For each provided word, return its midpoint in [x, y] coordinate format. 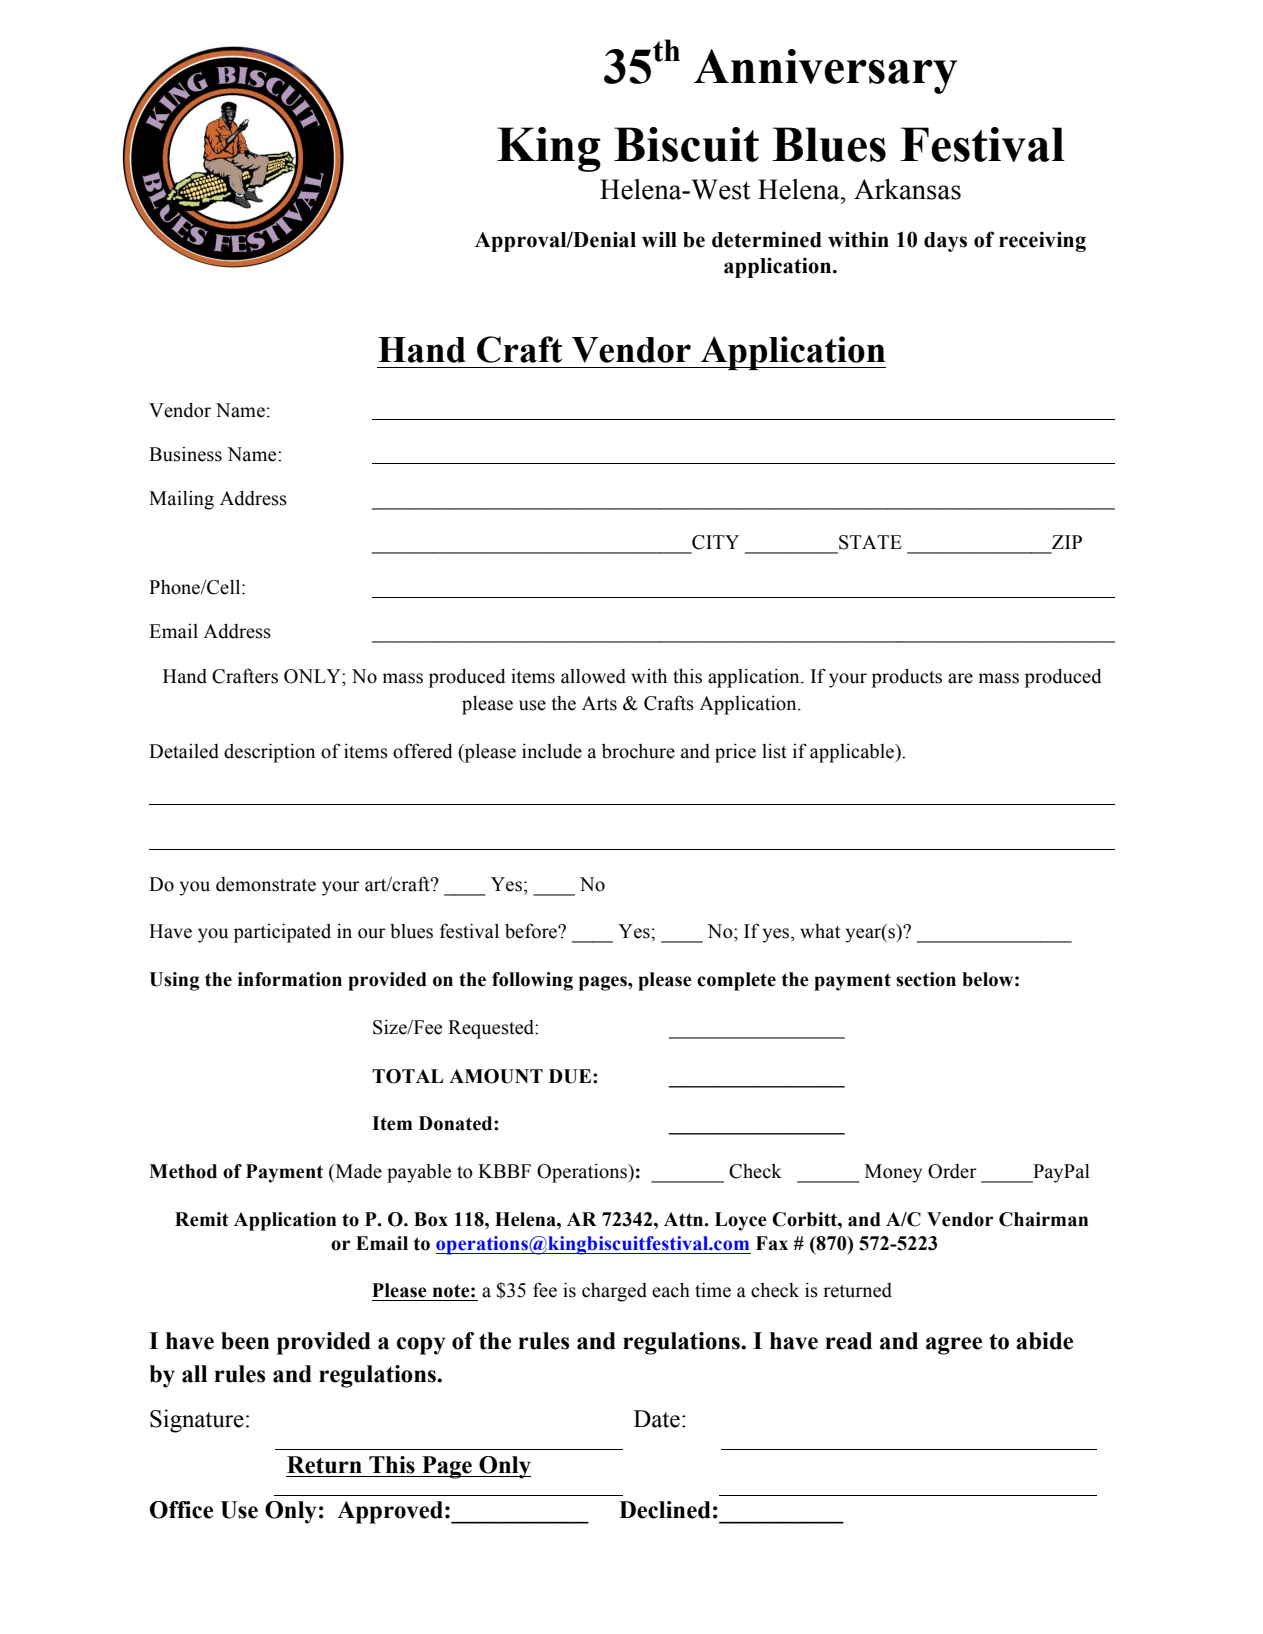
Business [185, 454]
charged [614, 1292]
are [960, 678]
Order [952, 1171]
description [269, 753]
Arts [599, 703]
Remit [202, 1219]
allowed [593, 676]
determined [767, 239]
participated [282, 933]
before [532, 931]
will [659, 239]
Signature [197, 1421]
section [926, 979]
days [945, 242]
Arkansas [907, 189]
